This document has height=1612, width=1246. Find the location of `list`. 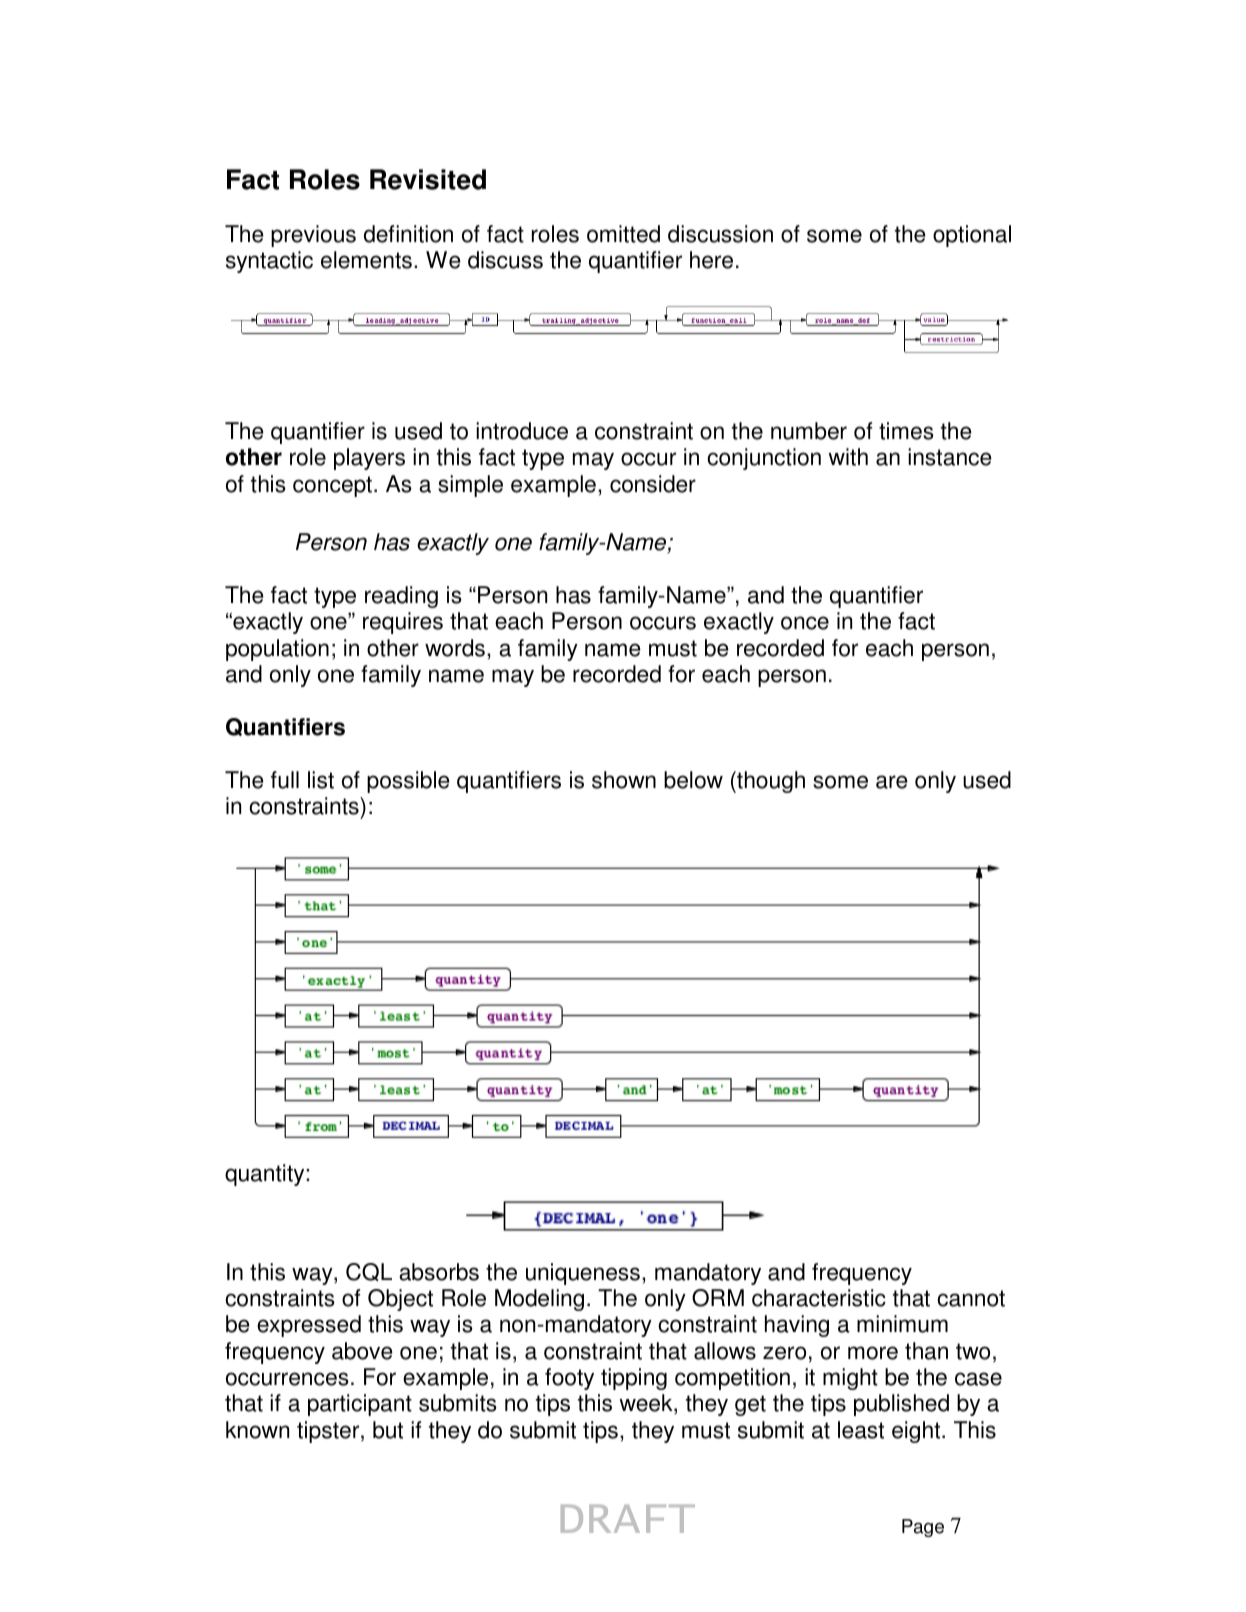

list is located at coordinates (321, 780).
